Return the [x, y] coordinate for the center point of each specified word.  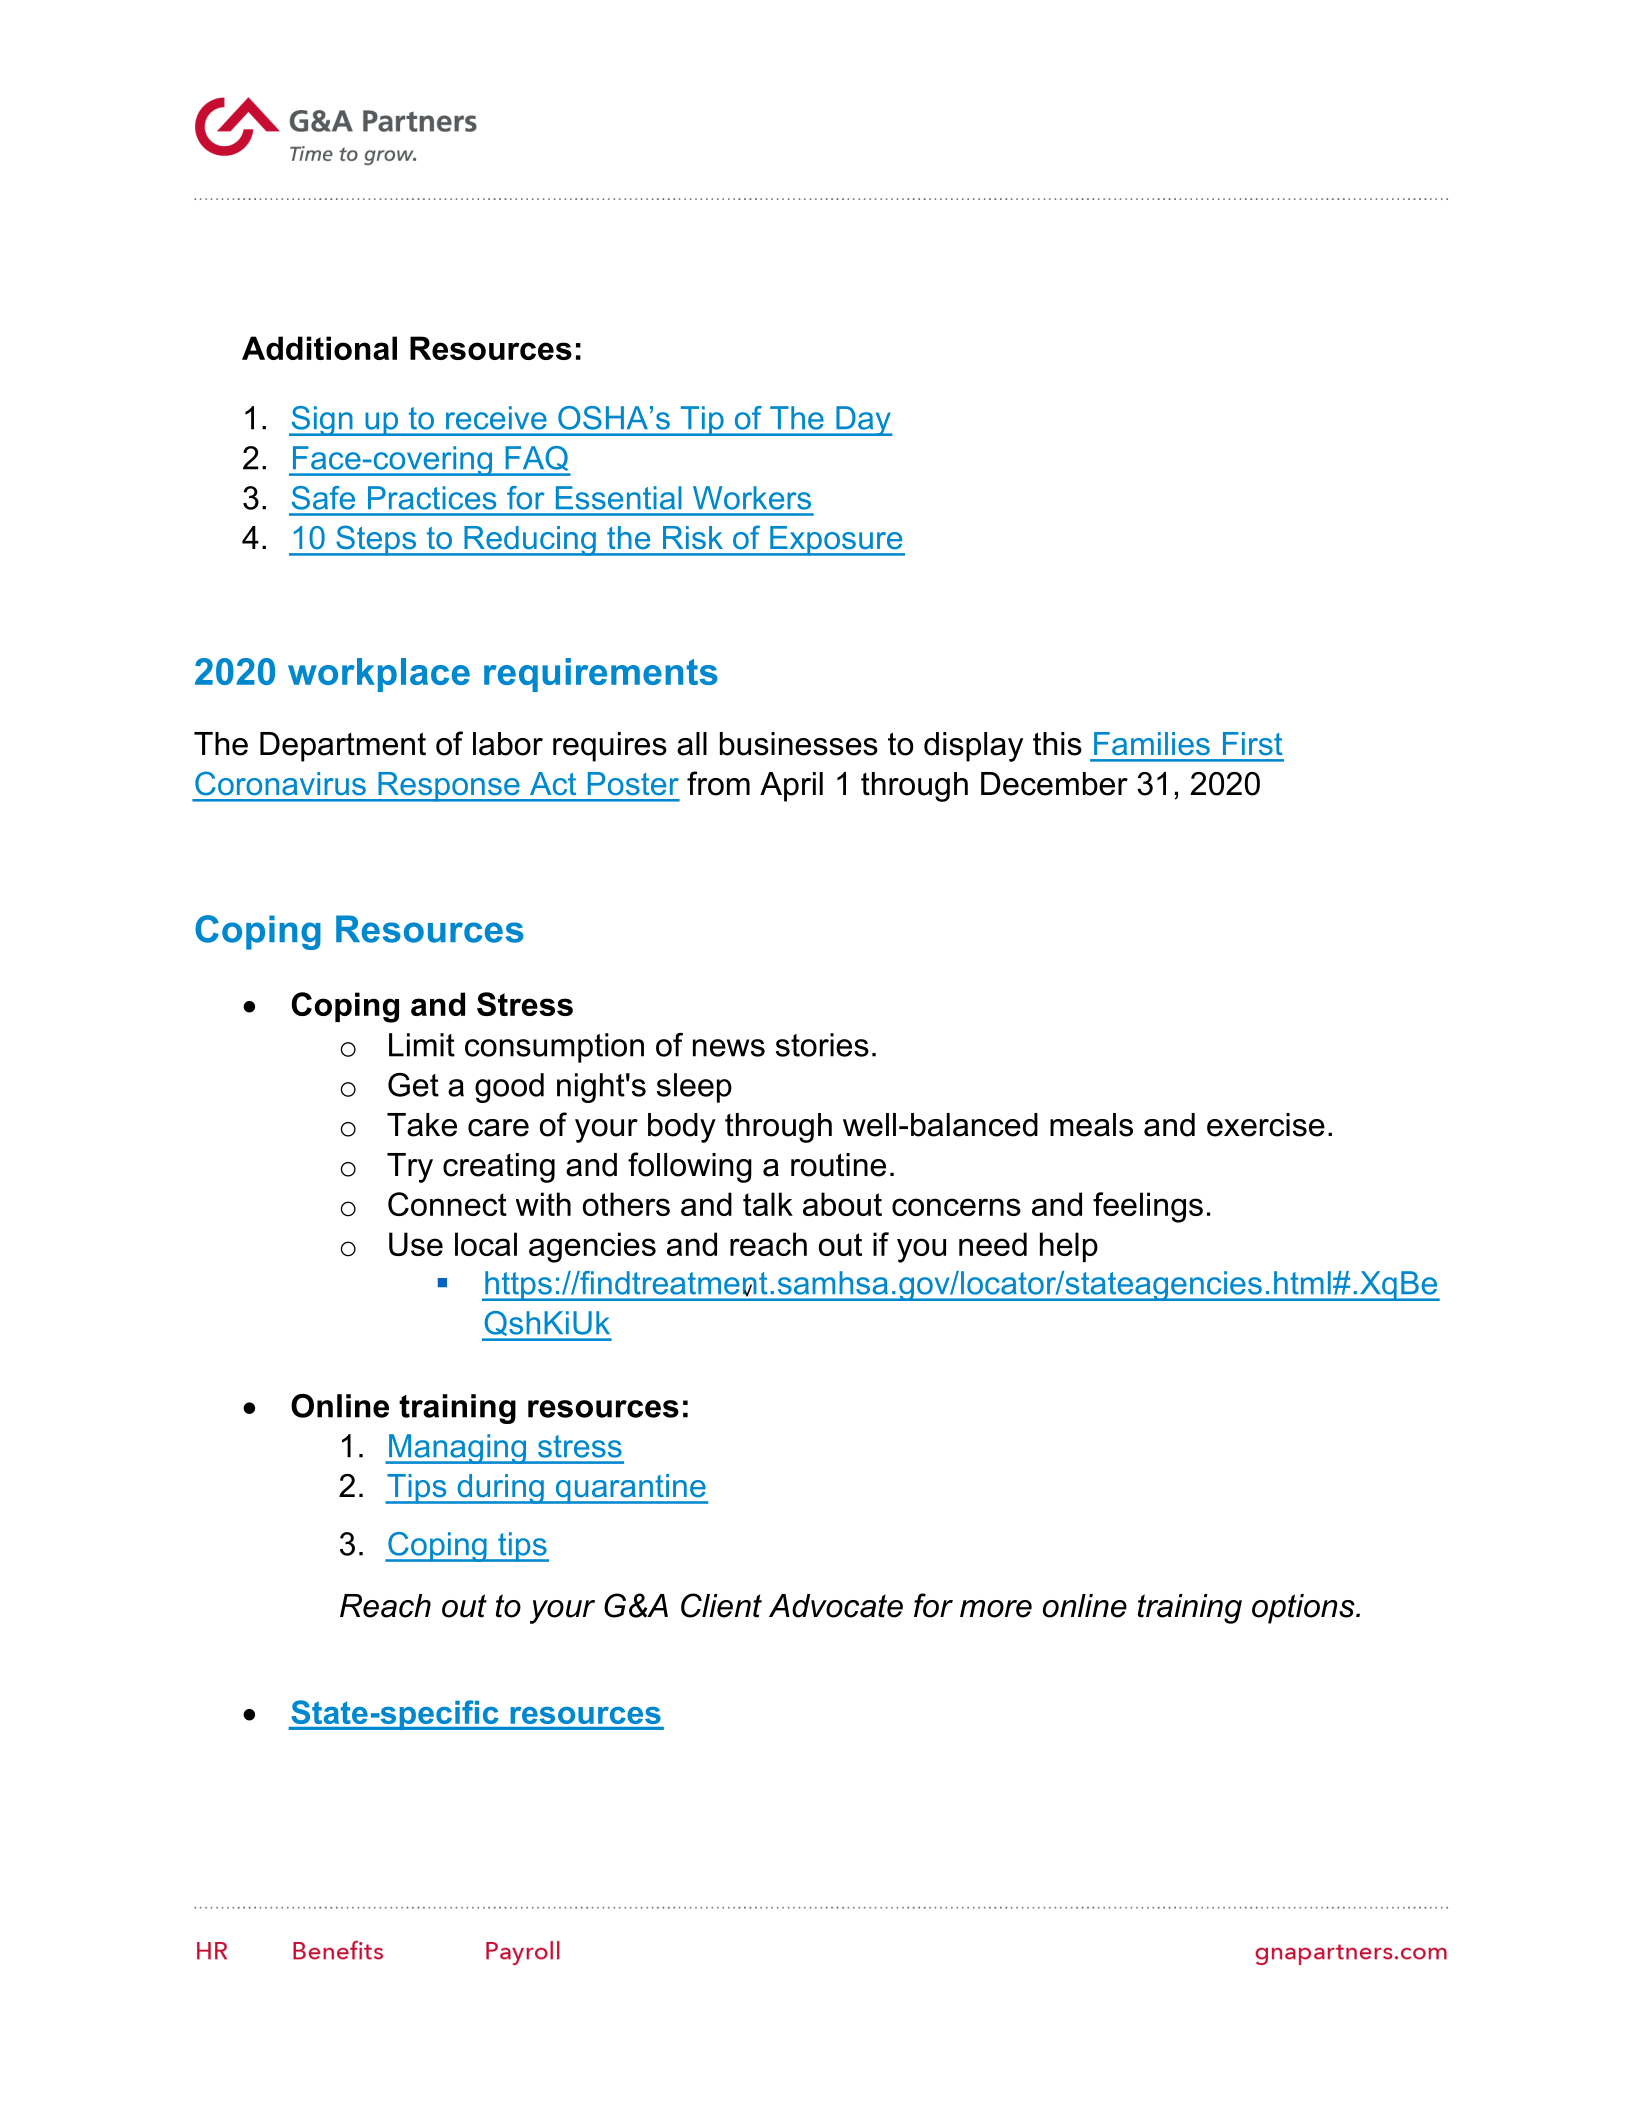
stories [822, 1045]
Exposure [836, 541]
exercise [1266, 1125]
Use [416, 1244]
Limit [422, 1045]
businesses [799, 744]
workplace [379, 675]
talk [768, 1204]
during [500, 1489]
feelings [1148, 1207]
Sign [322, 421]
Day [863, 421]
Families [1152, 744]
